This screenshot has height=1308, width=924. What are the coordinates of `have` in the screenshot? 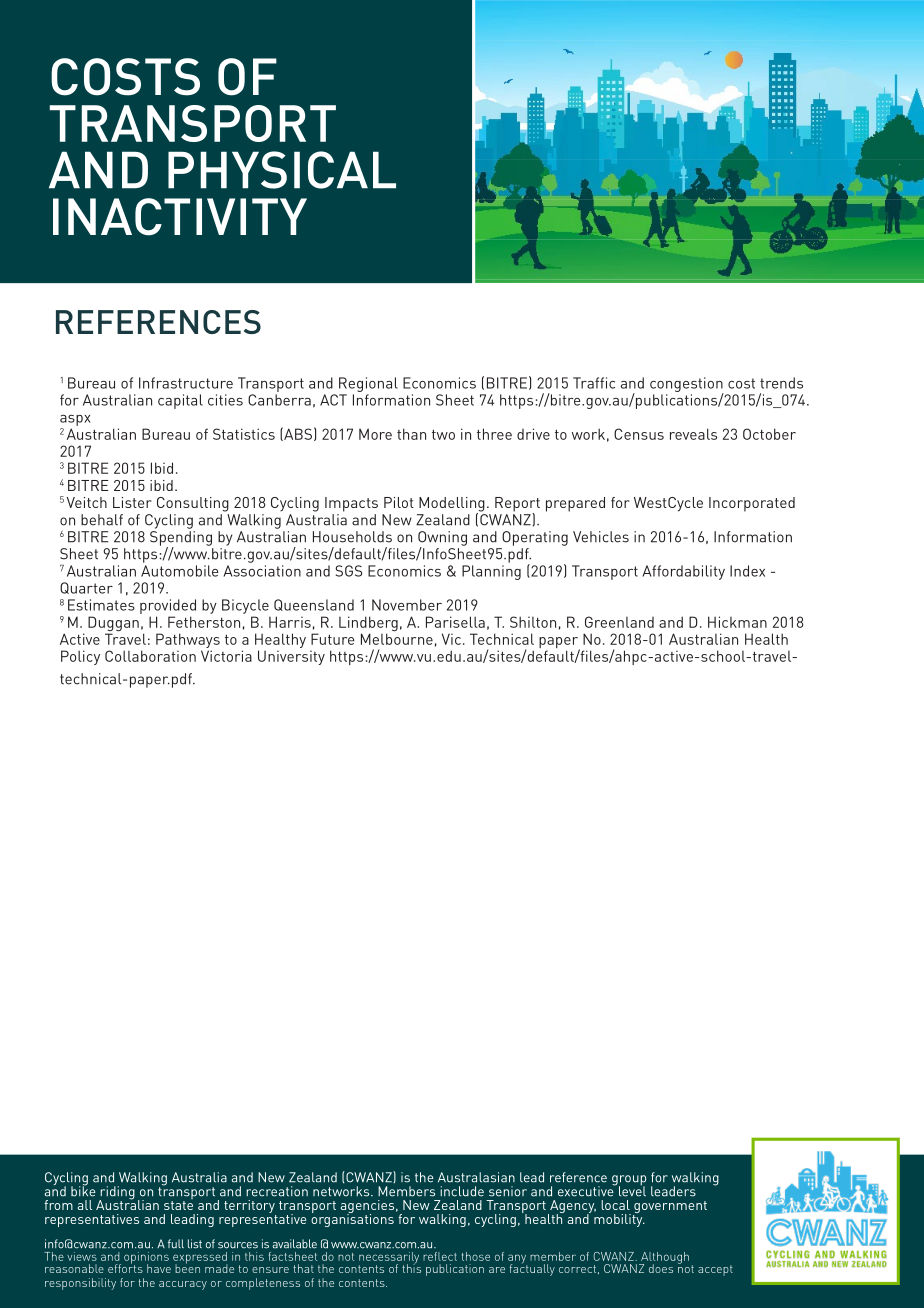 It's located at (159, 1268).
